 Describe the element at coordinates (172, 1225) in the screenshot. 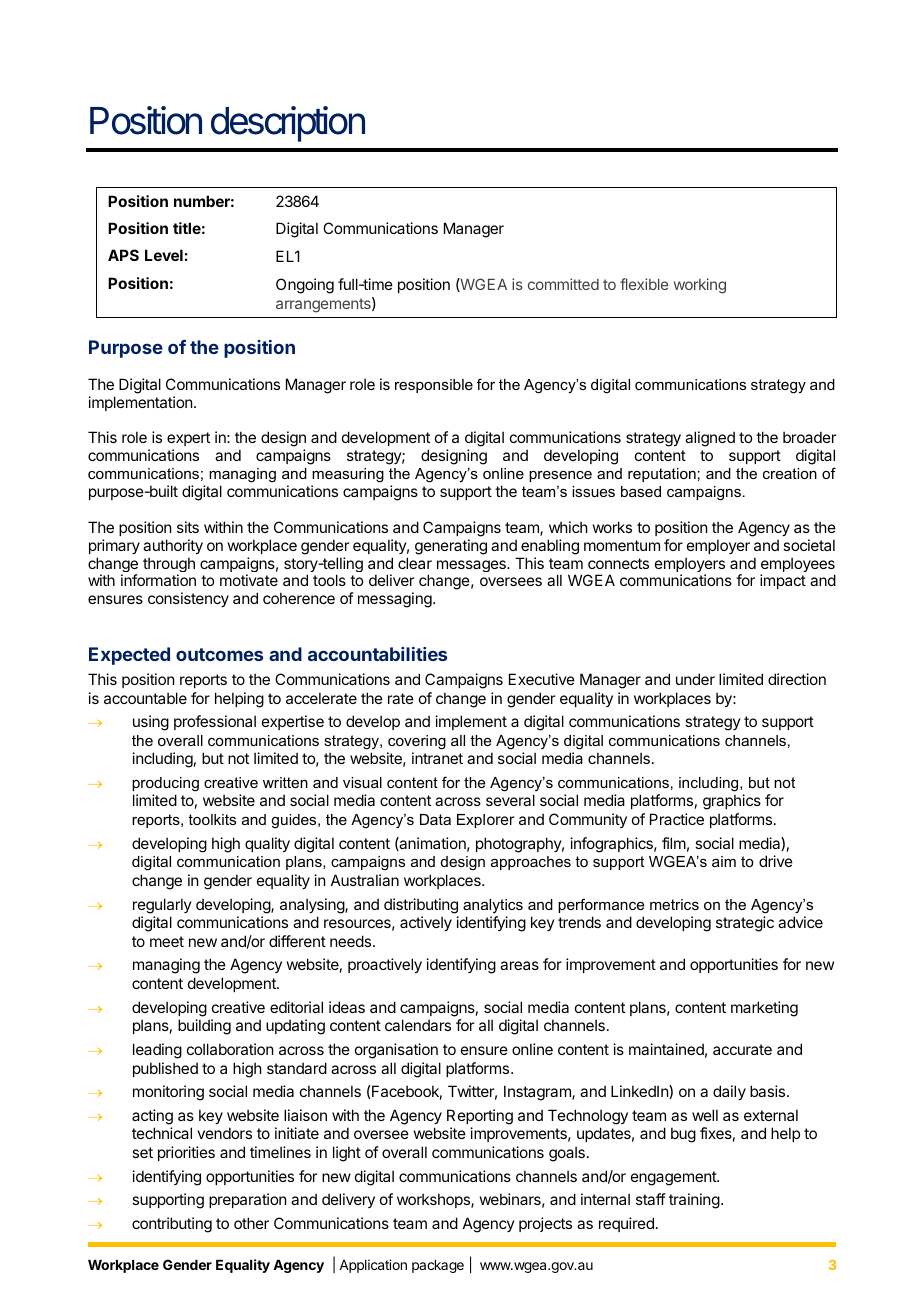

I see `contributing` at that location.
